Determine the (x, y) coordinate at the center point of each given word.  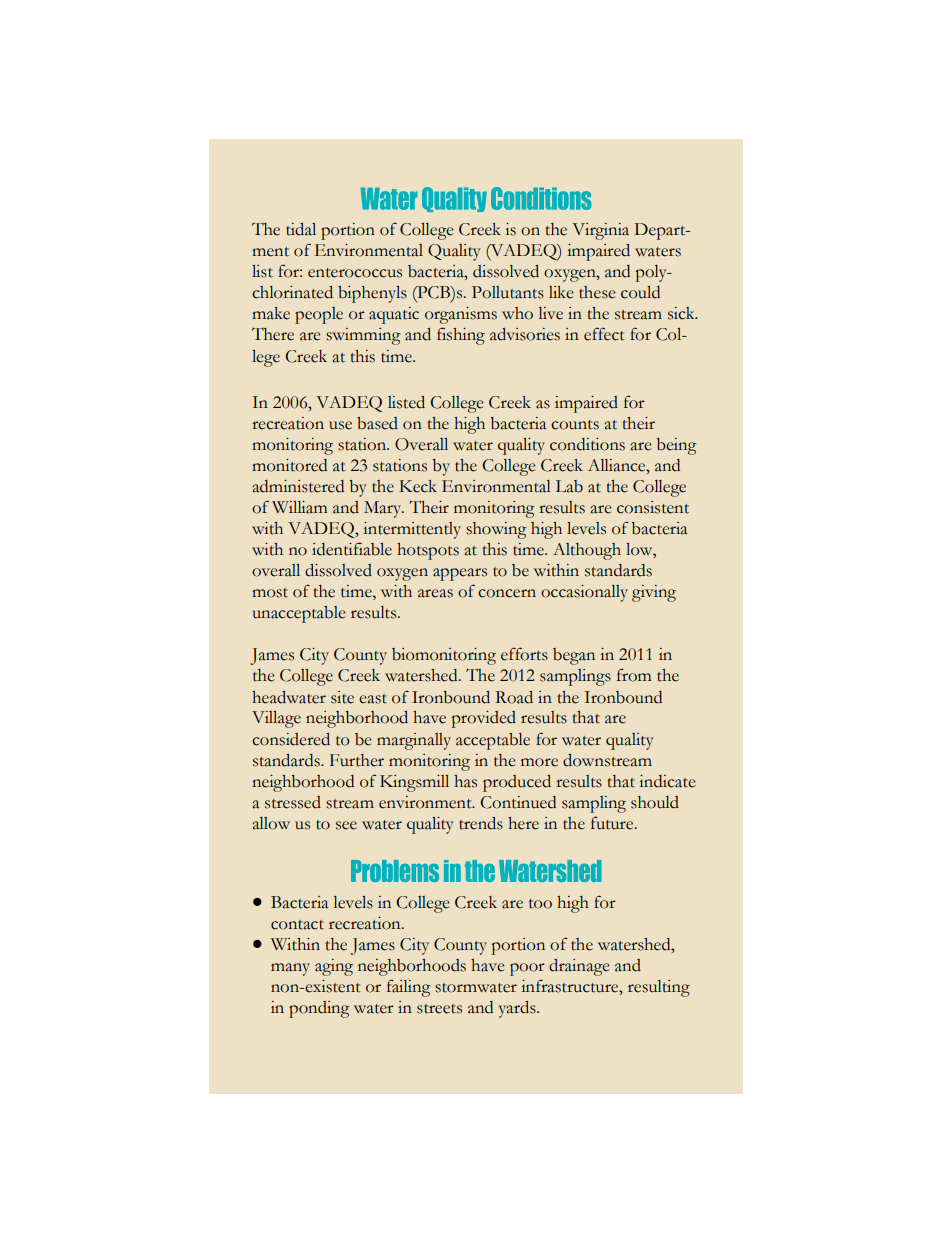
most (270, 593)
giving (654, 593)
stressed (293, 802)
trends (481, 823)
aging (334, 967)
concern (507, 593)
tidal (301, 229)
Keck (418, 486)
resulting (659, 988)
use (340, 425)
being (676, 446)
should (655, 802)
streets (439, 1009)
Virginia (600, 231)
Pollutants (508, 292)
